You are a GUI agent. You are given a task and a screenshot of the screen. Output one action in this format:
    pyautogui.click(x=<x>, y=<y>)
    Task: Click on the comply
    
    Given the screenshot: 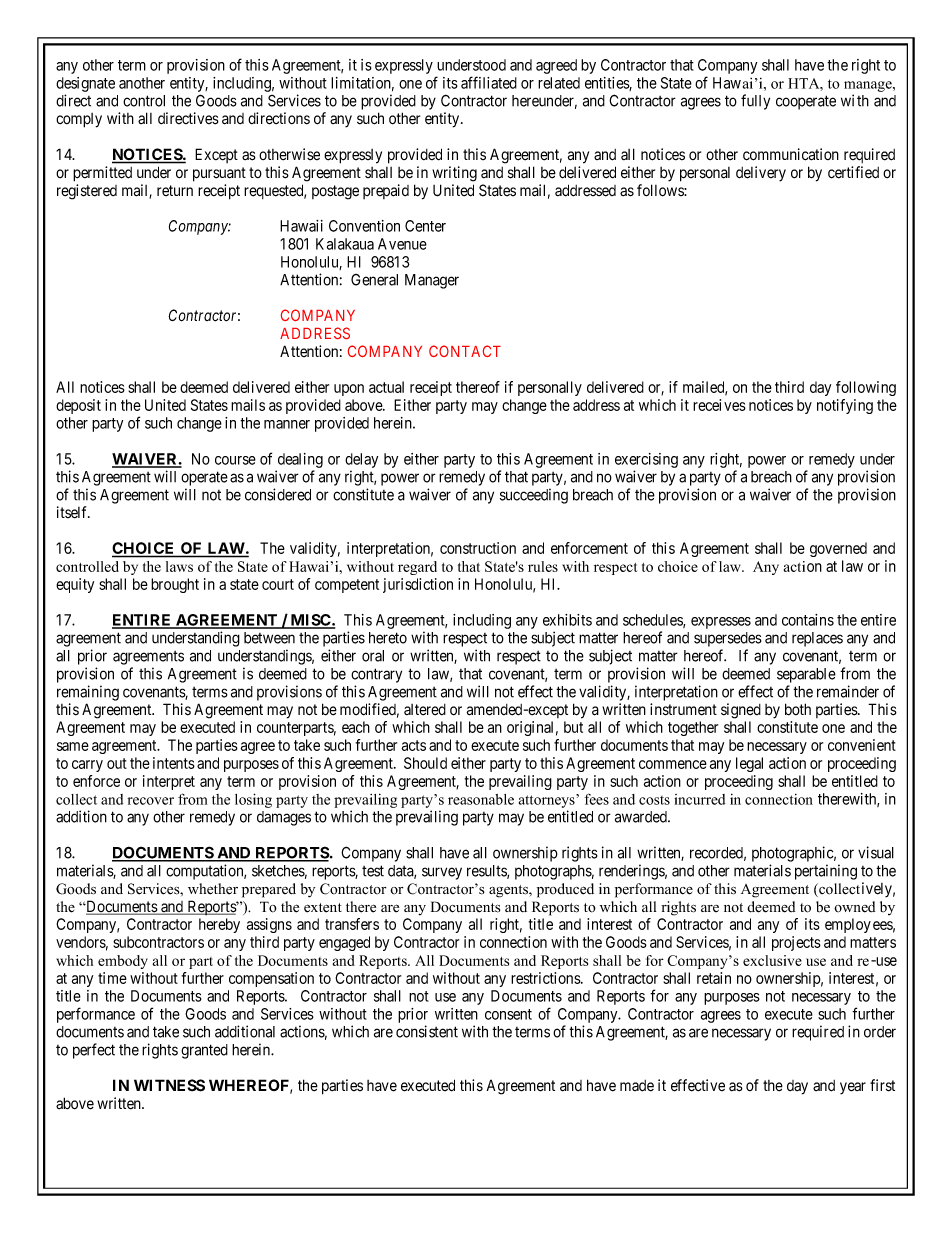 What is the action you would take?
    pyautogui.click(x=79, y=120)
